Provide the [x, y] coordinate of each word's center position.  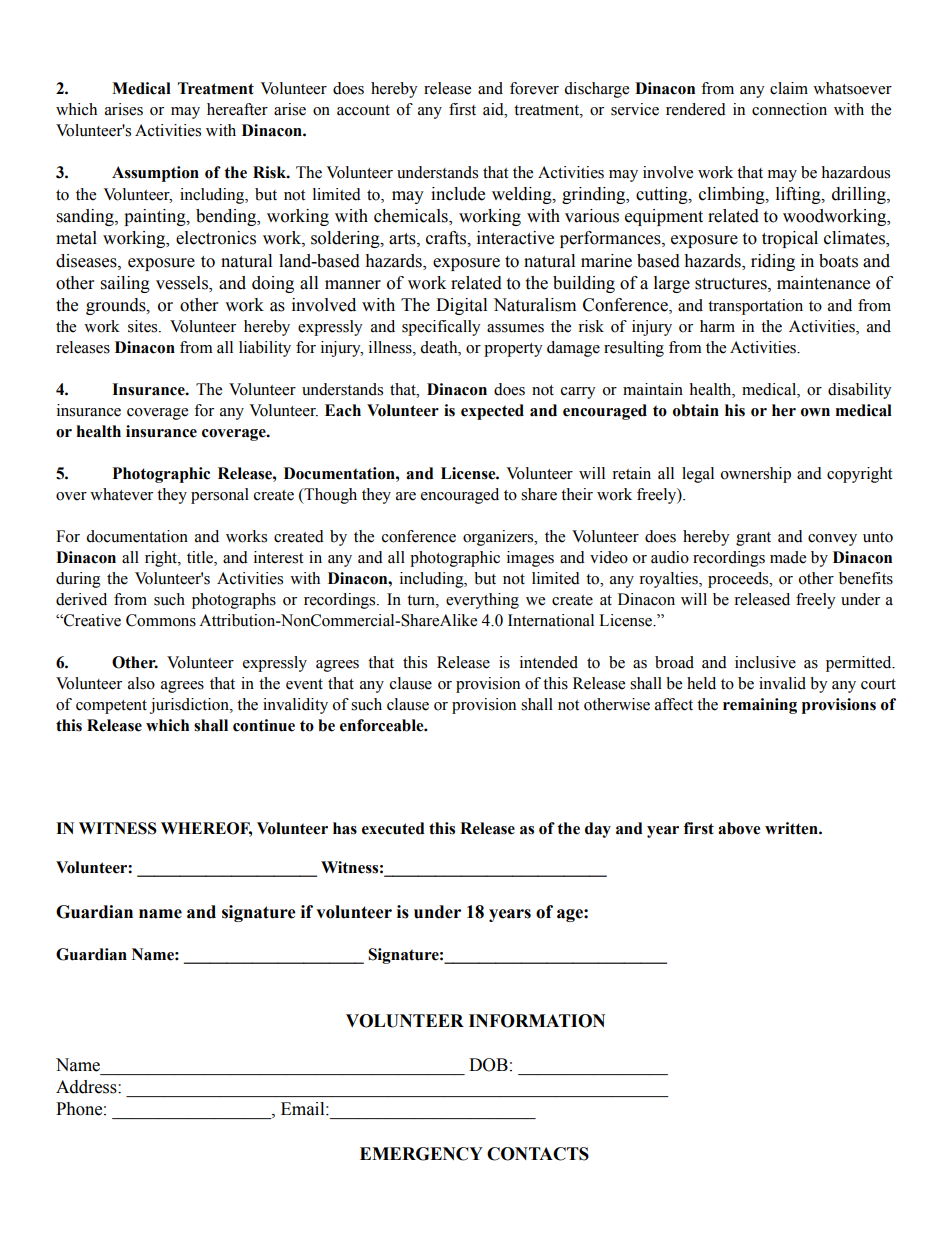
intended [549, 662]
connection [789, 109]
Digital [461, 306]
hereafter [237, 109]
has [345, 828]
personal [220, 496]
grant [753, 539]
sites [144, 326]
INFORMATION [537, 1021]
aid [494, 109]
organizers [499, 538]
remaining [760, 706]
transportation [755, 307]
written [792, 828]
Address [87, 1087]
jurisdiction [190, 706]
